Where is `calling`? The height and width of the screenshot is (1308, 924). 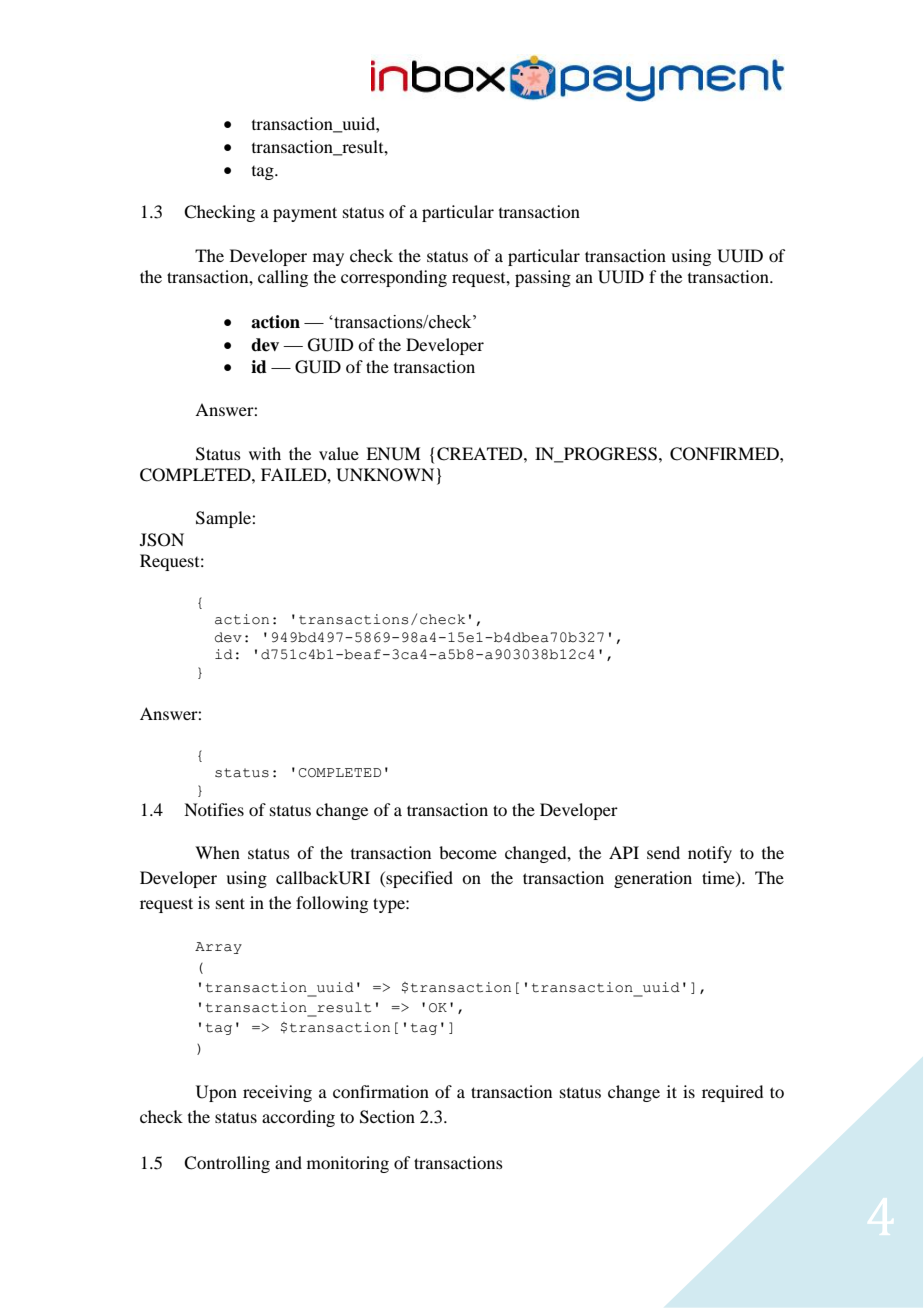
calling is located at coordinates (283, 278).
